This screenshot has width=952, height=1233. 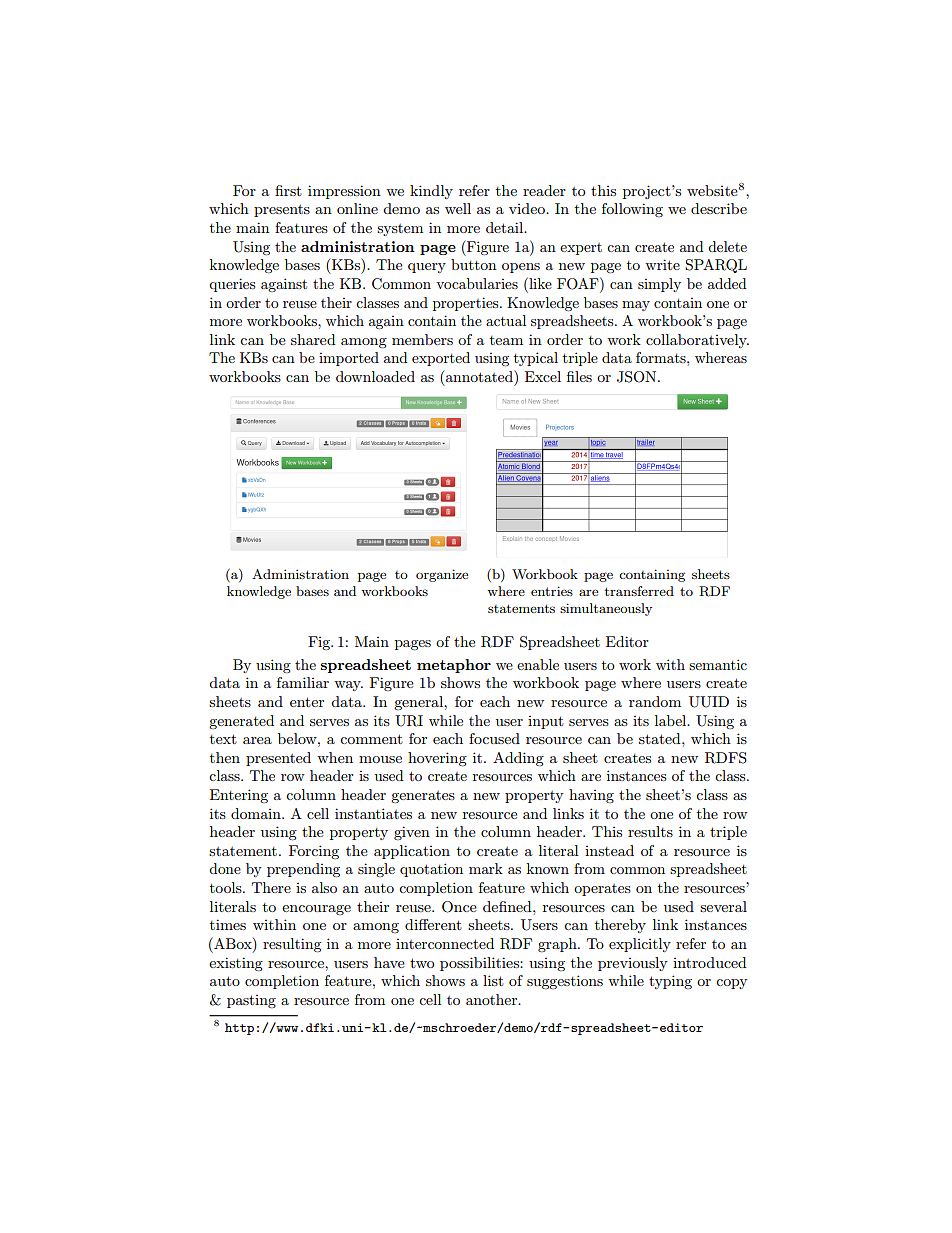 I want to click on hovering, so click(x=437, y=759).
